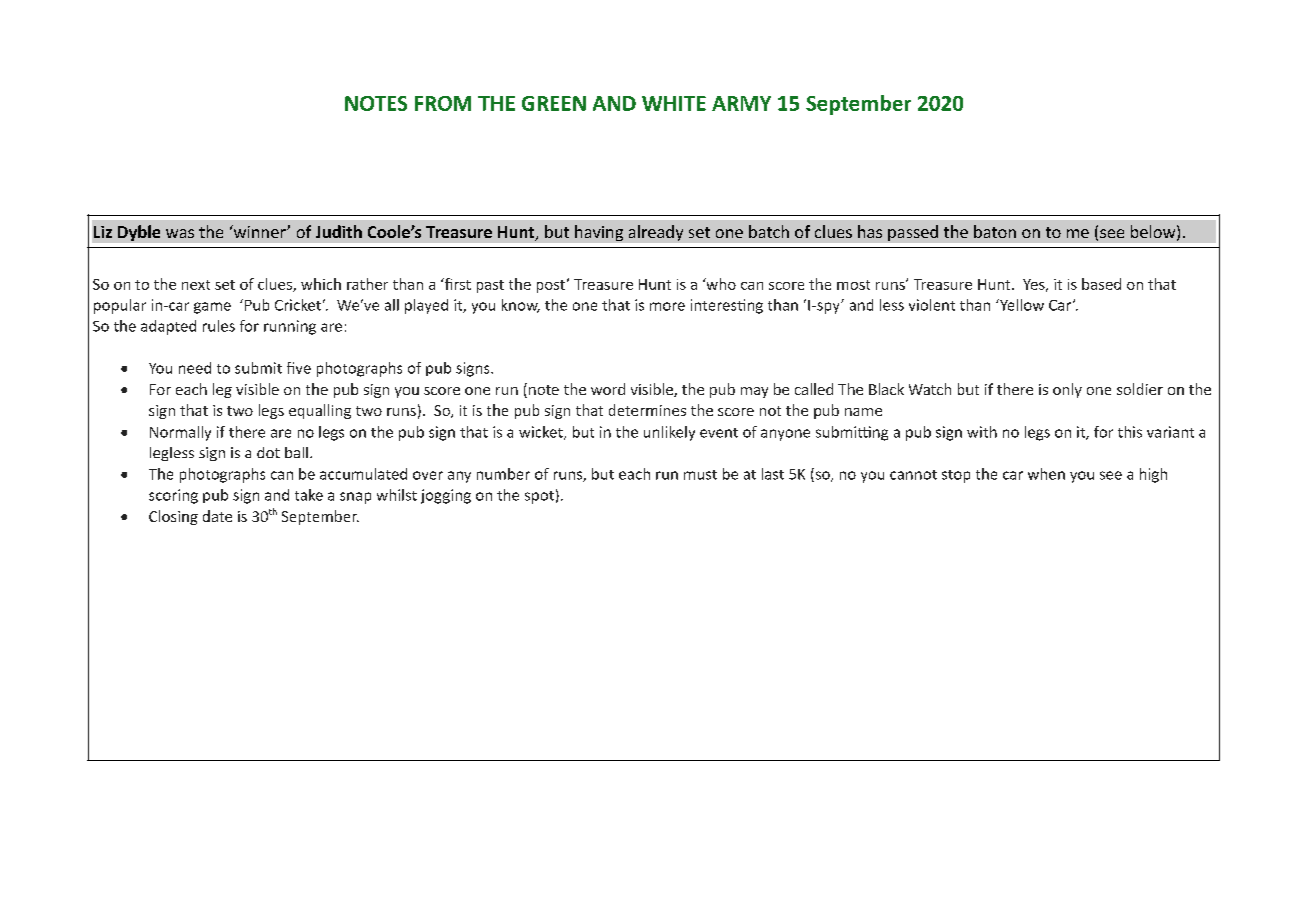 The height and width of the screenshot is (924, 1308). Describe the element at coordinates (1067, 390) in the screenshot. I see `only` at that location.
